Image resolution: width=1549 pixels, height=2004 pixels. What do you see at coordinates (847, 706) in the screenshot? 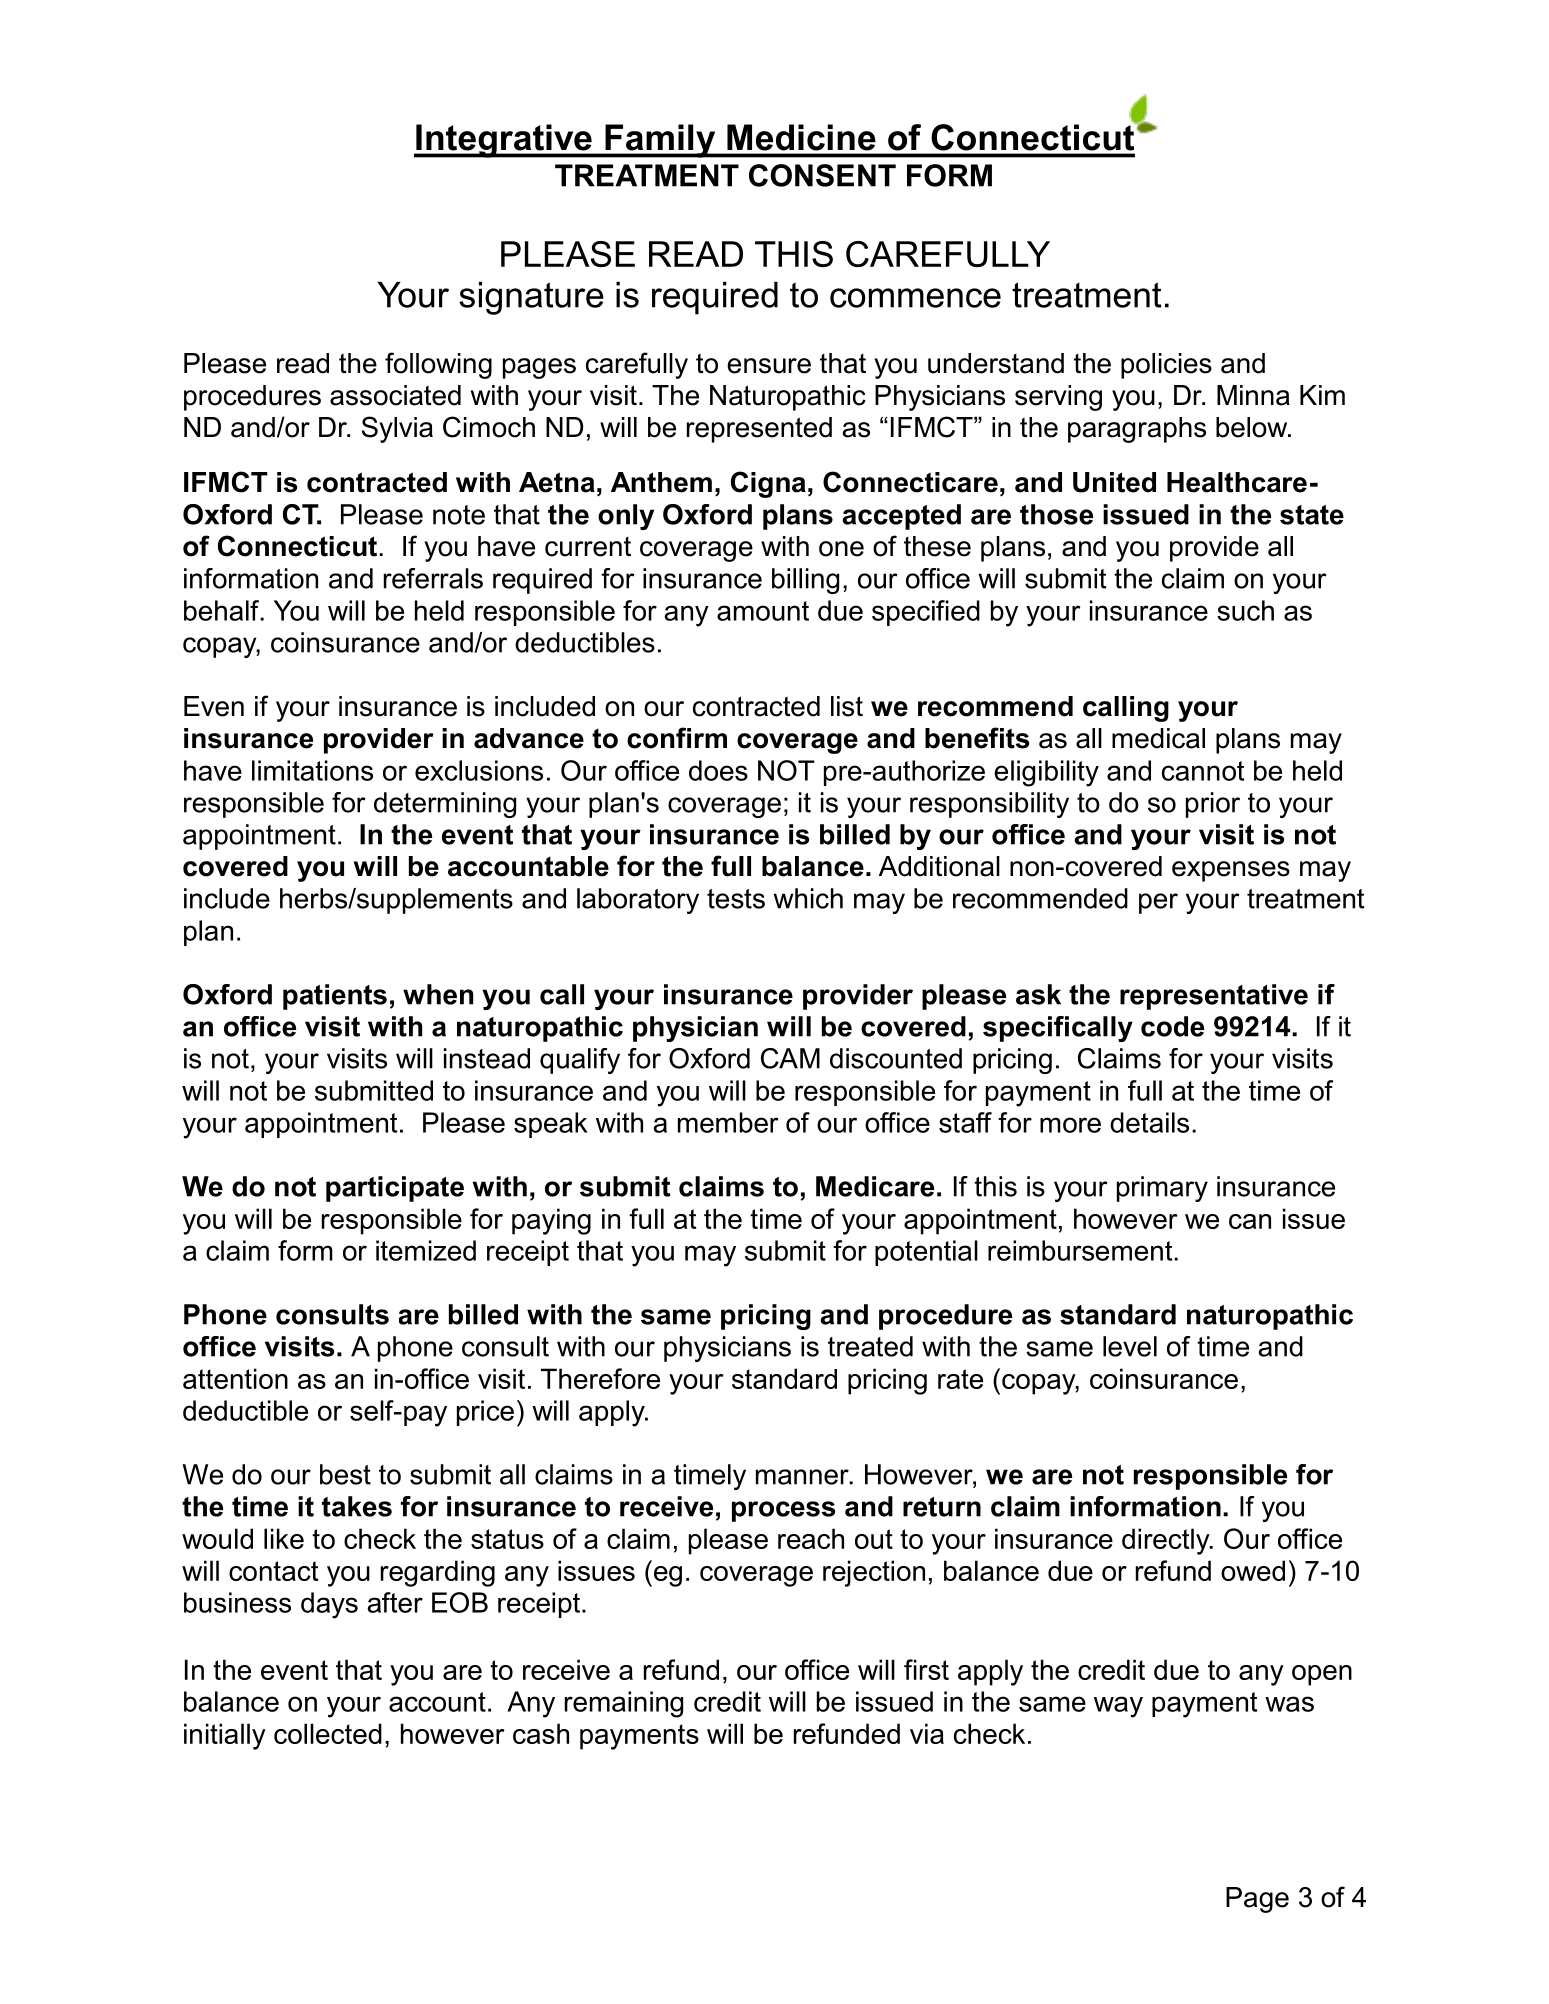
I see `list` at bounding box center [847, 706].
